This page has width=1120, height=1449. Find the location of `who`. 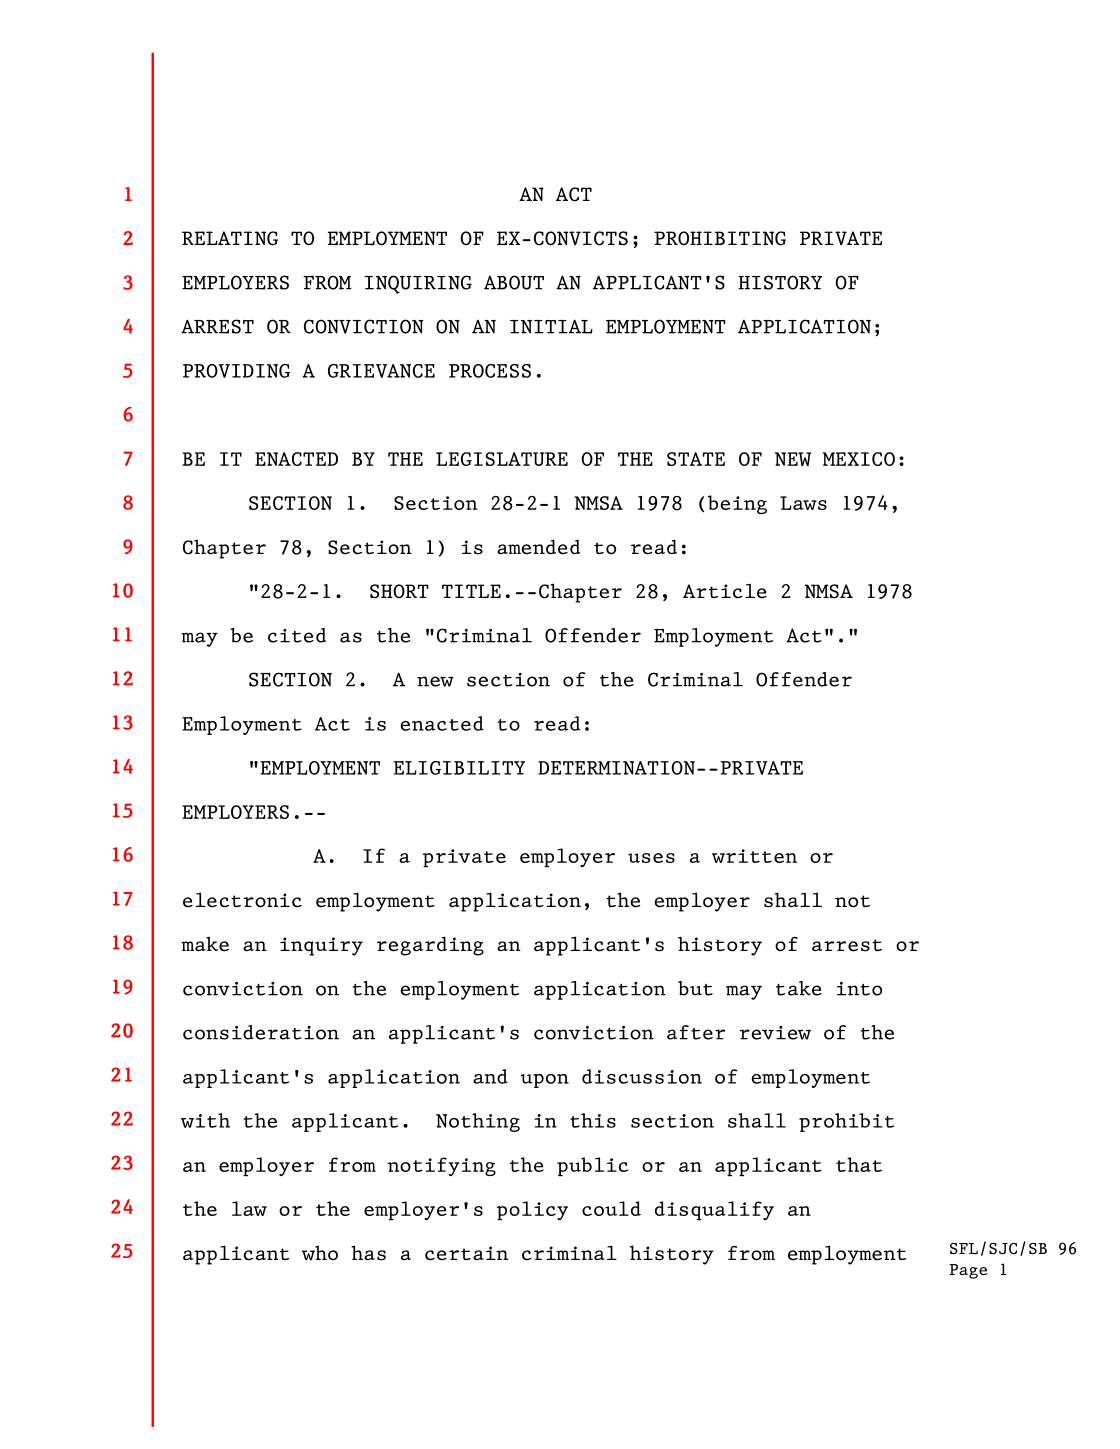

who is located at coordinates (320, 1253).
